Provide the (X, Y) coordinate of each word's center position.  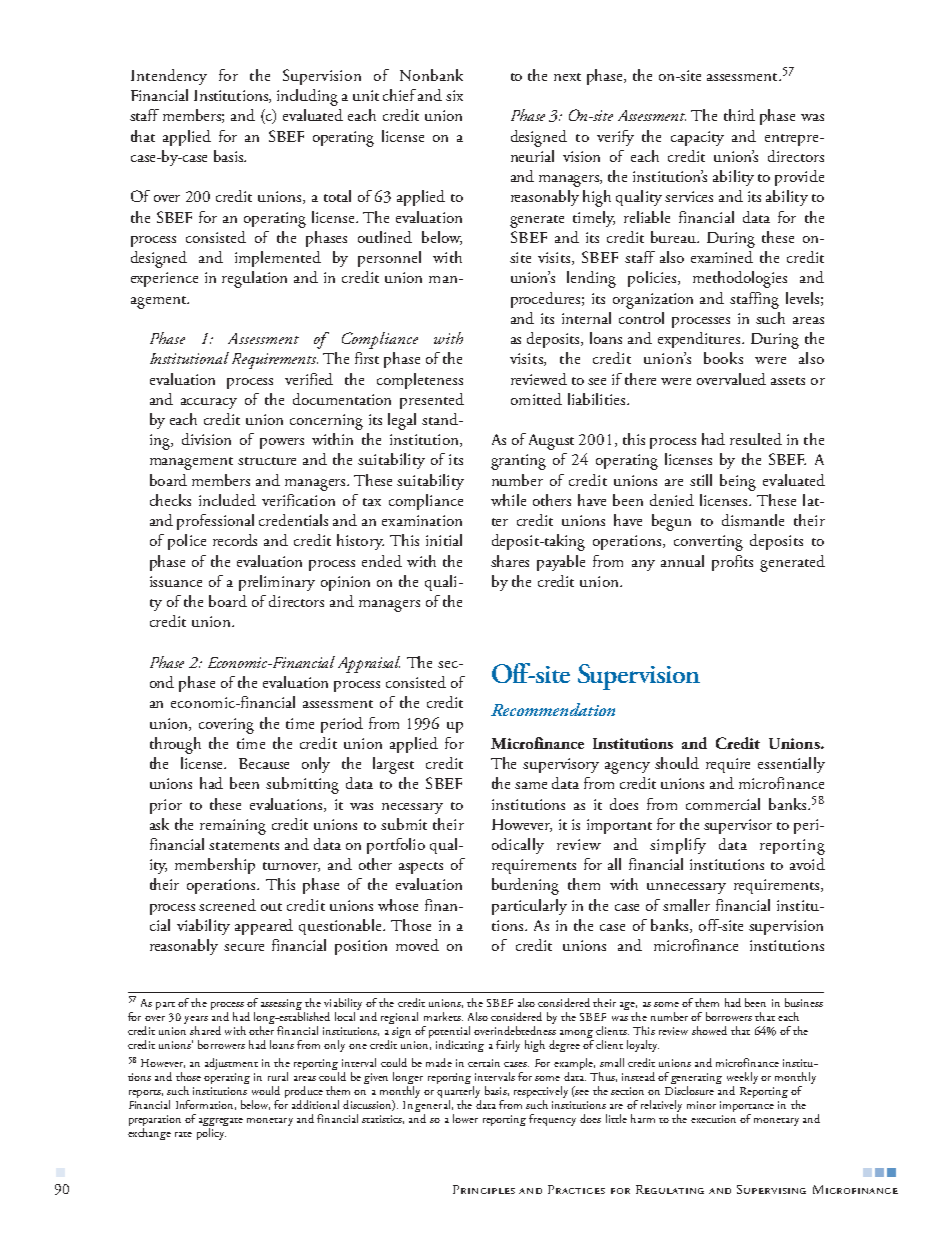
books (723, 358)
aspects (421, 868)
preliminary (277, 583)
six (454, 95)
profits (732, 563)
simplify (678, 846)
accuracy (209, 403)
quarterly (459, 1093)
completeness (420, 381)
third (739, 115)
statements (244, 846)
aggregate (221, 1123)
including (307, 97)
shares (510, 561)
